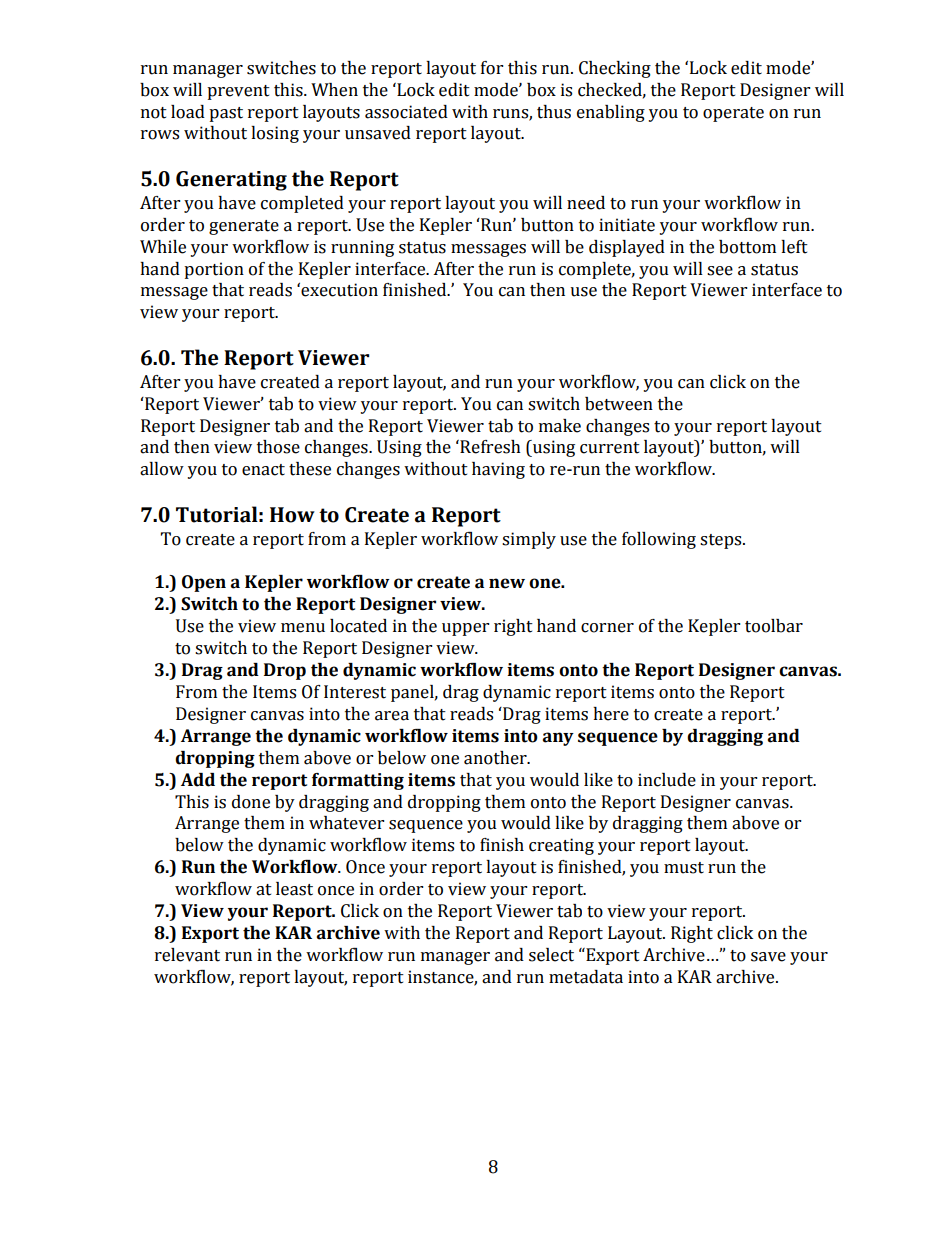 The height and width of the page is (1233, 952). I want to click on select, so click(551, 955).
